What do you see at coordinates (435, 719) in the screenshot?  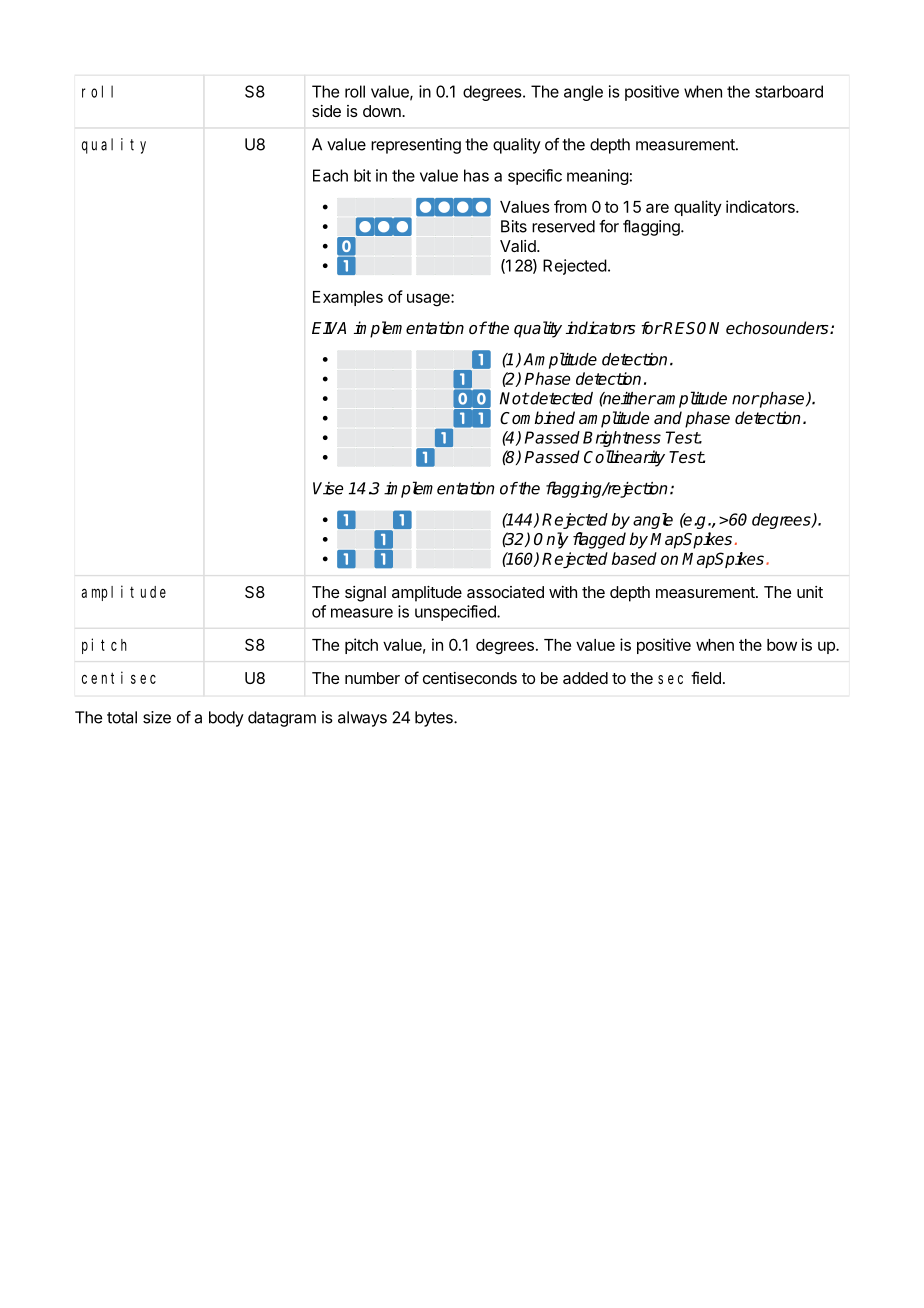 I see `bytes` at bounding box center [435, 719].
